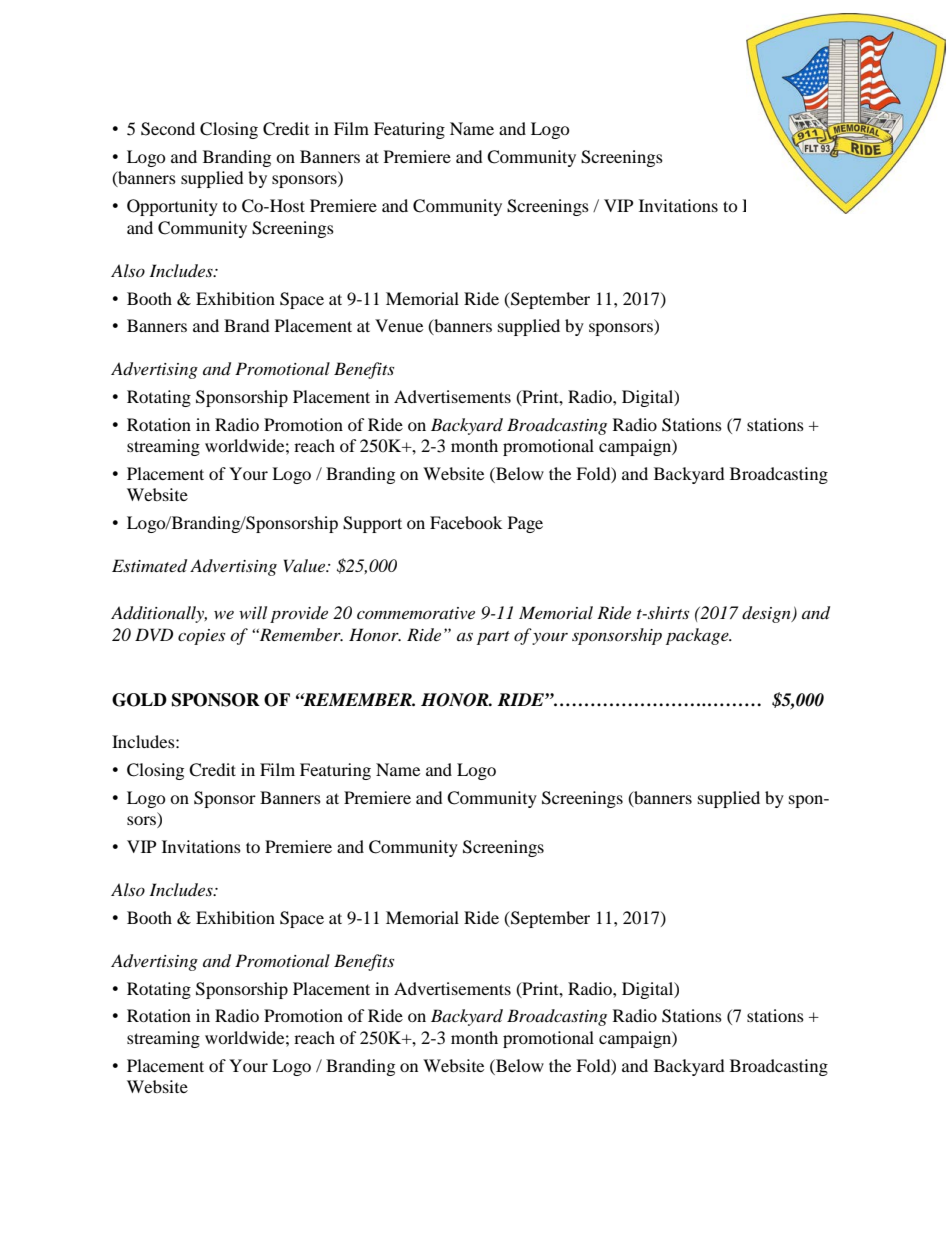  I want to click on Venue, so click(399, 325).
